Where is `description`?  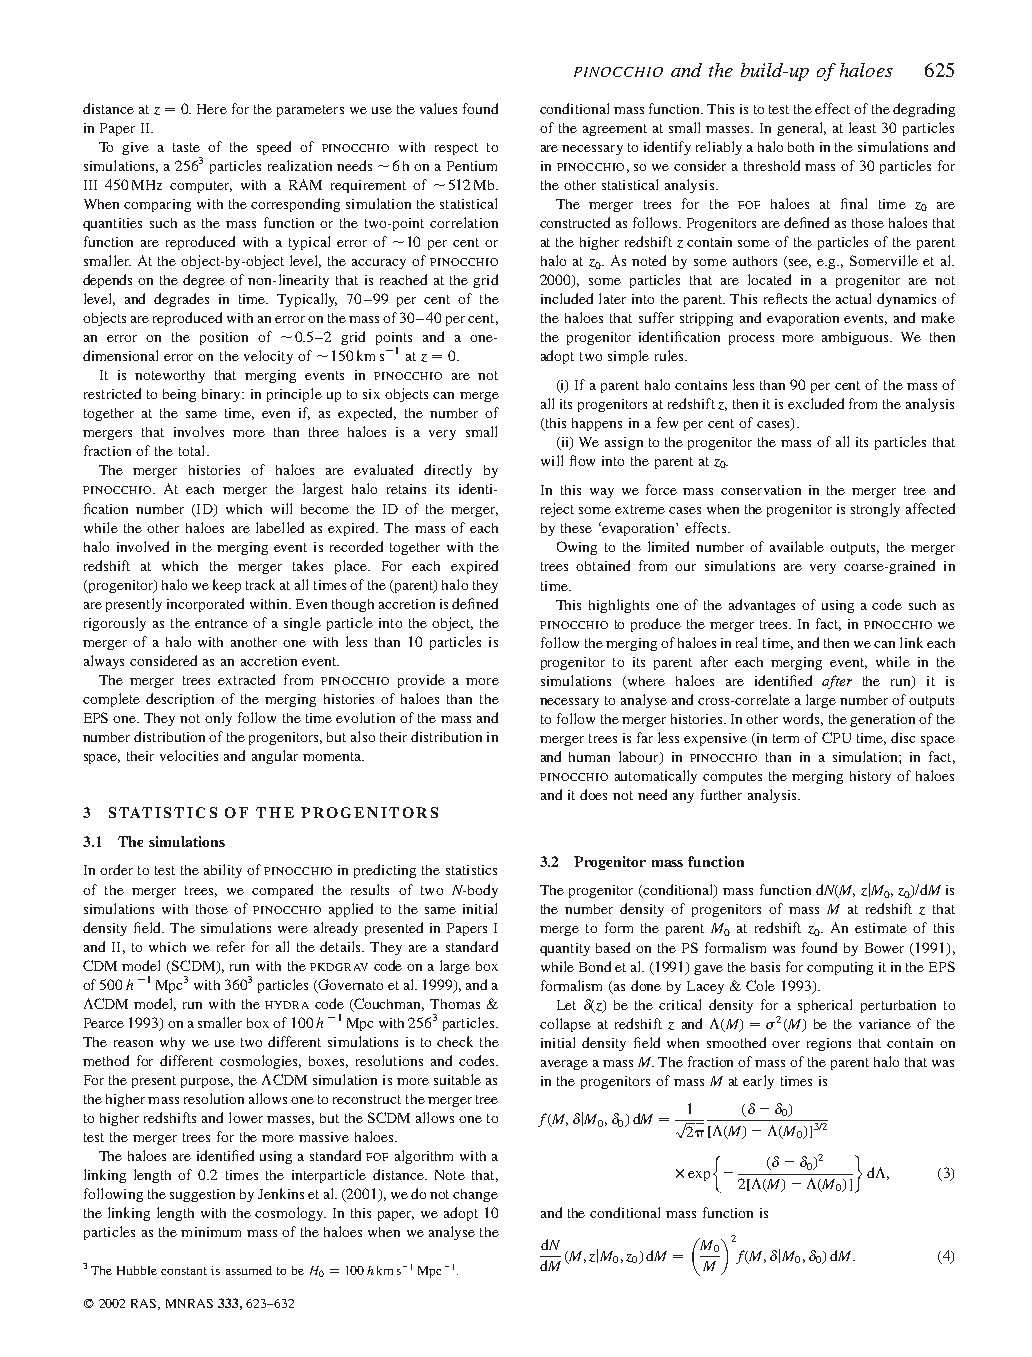
description is located at coordinates (180, 700).
